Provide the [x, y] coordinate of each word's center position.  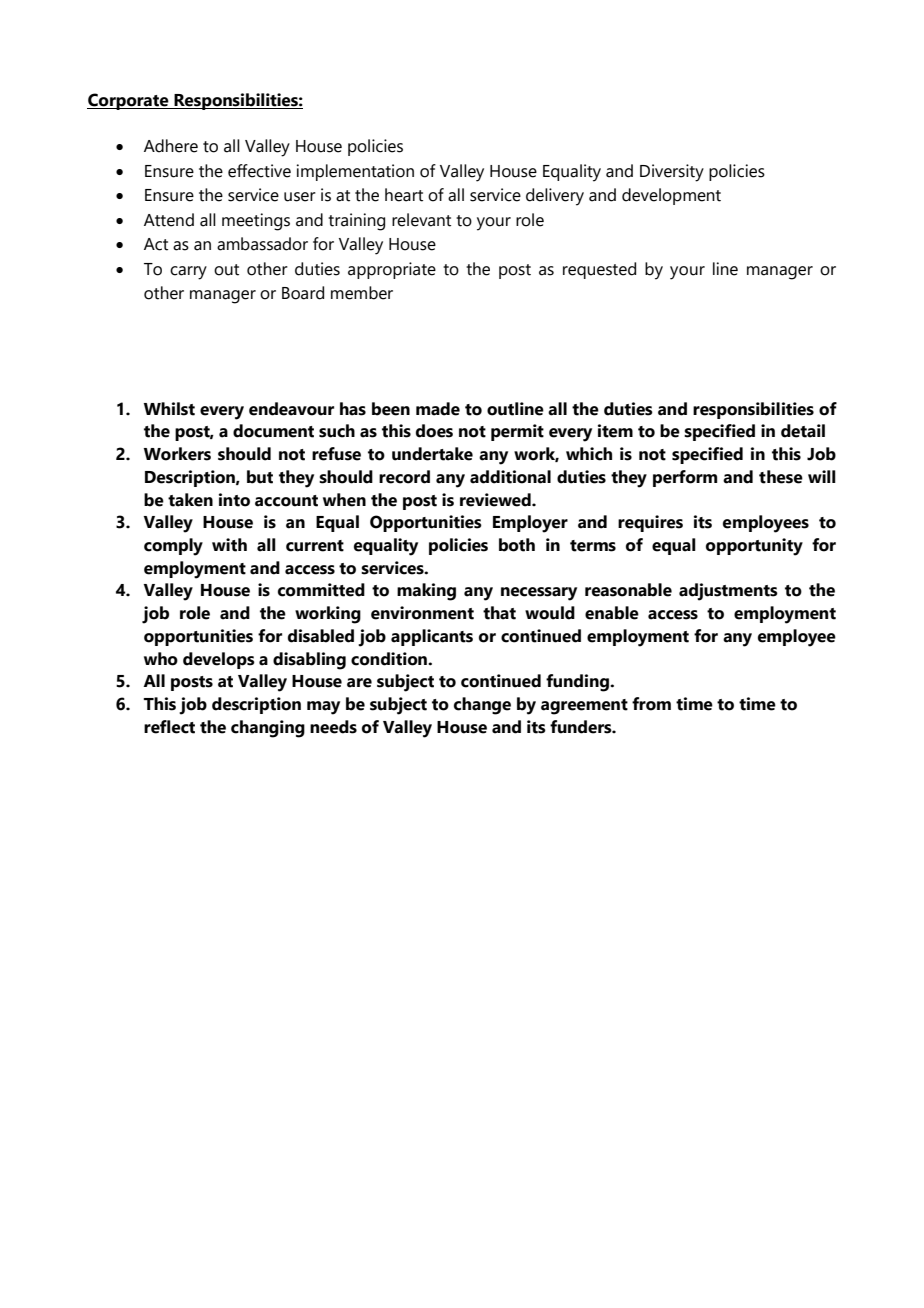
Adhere [171, 146]
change [482, 706]
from [651, 704]
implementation [355, 172]
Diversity [672, 173]
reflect [169, 727]
